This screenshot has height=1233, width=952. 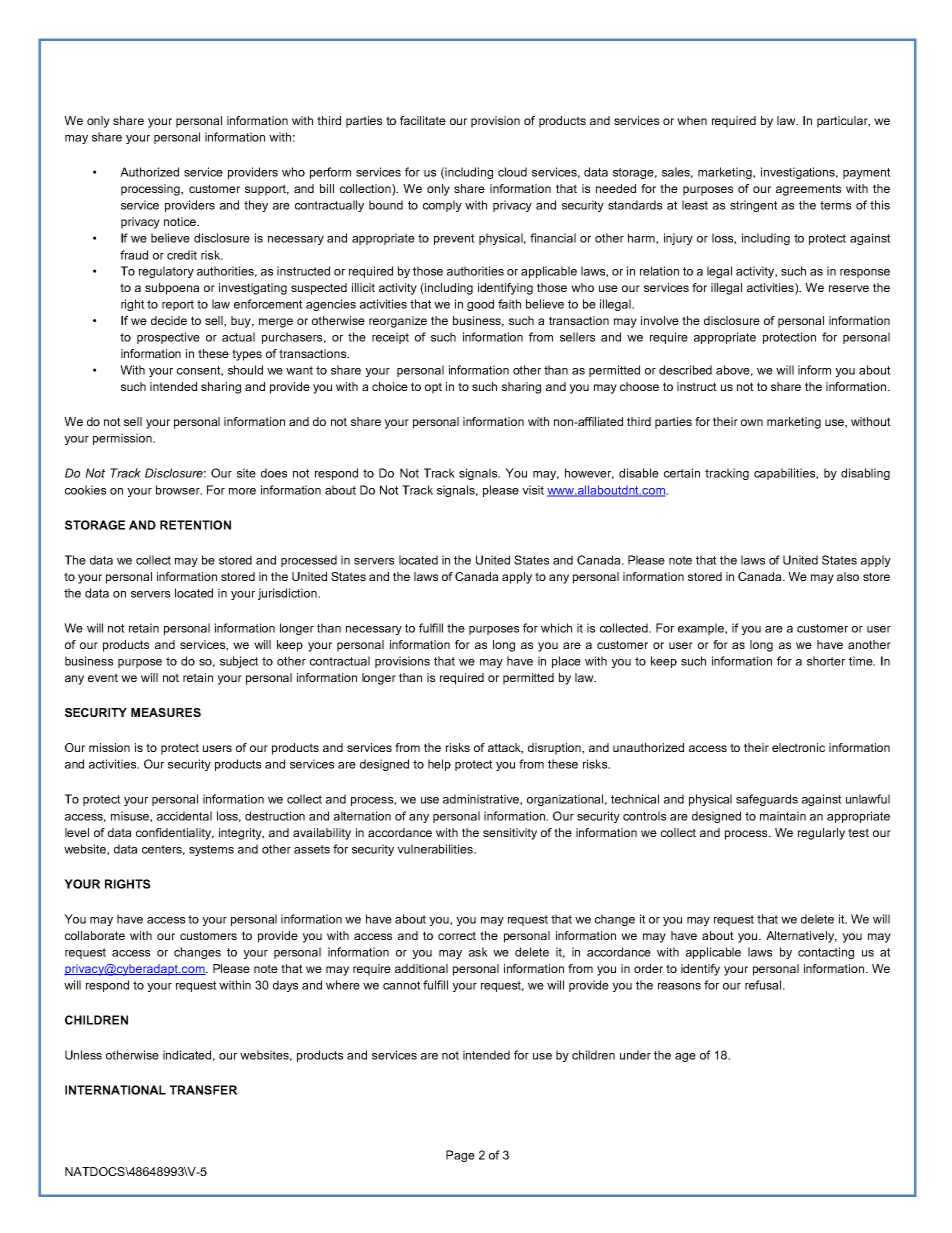 I want to click on RETENTION, so click(x=195, y=525).
